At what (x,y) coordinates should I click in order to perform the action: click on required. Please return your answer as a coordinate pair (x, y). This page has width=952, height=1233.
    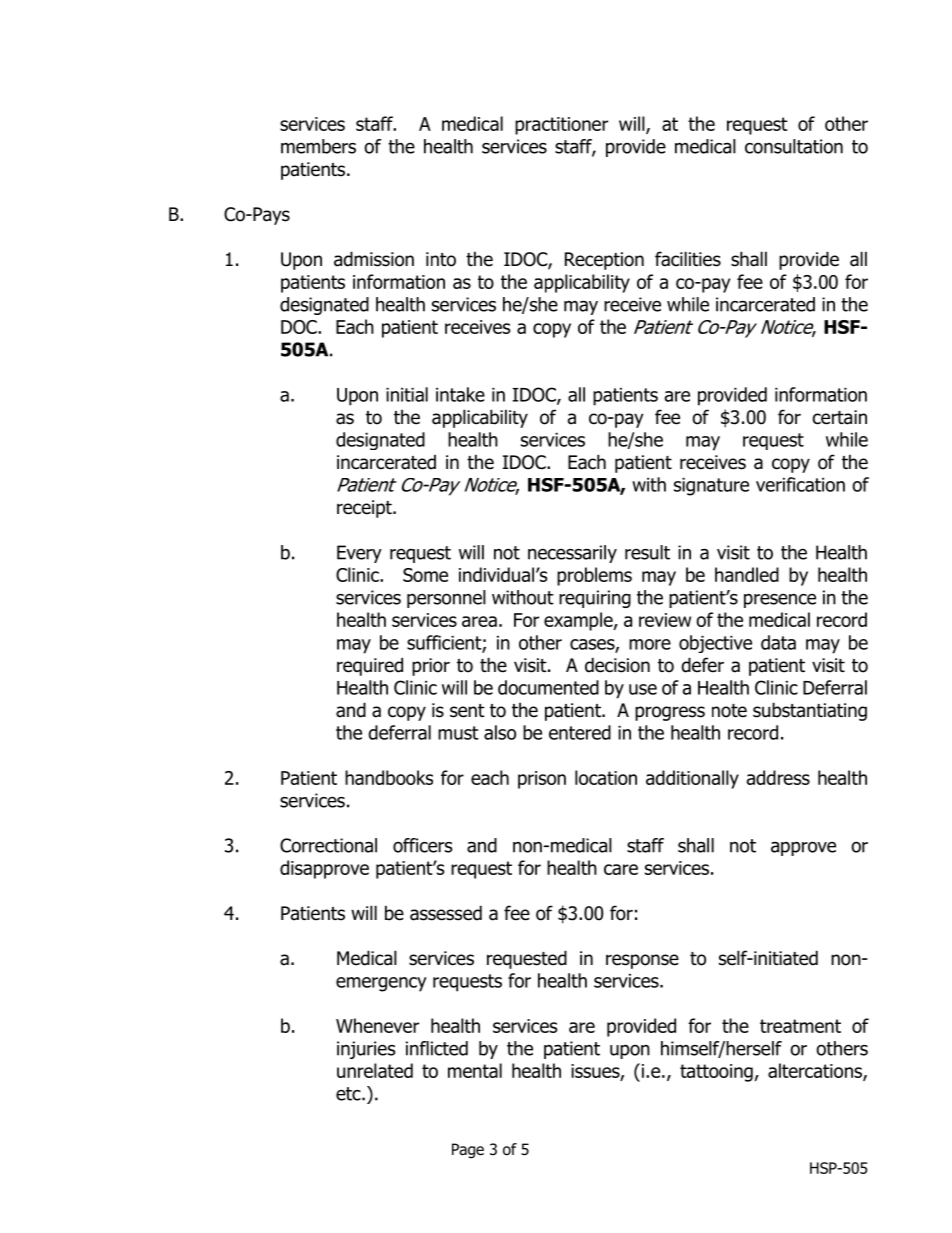
    Looking at the image, I should click on (370, 666).
